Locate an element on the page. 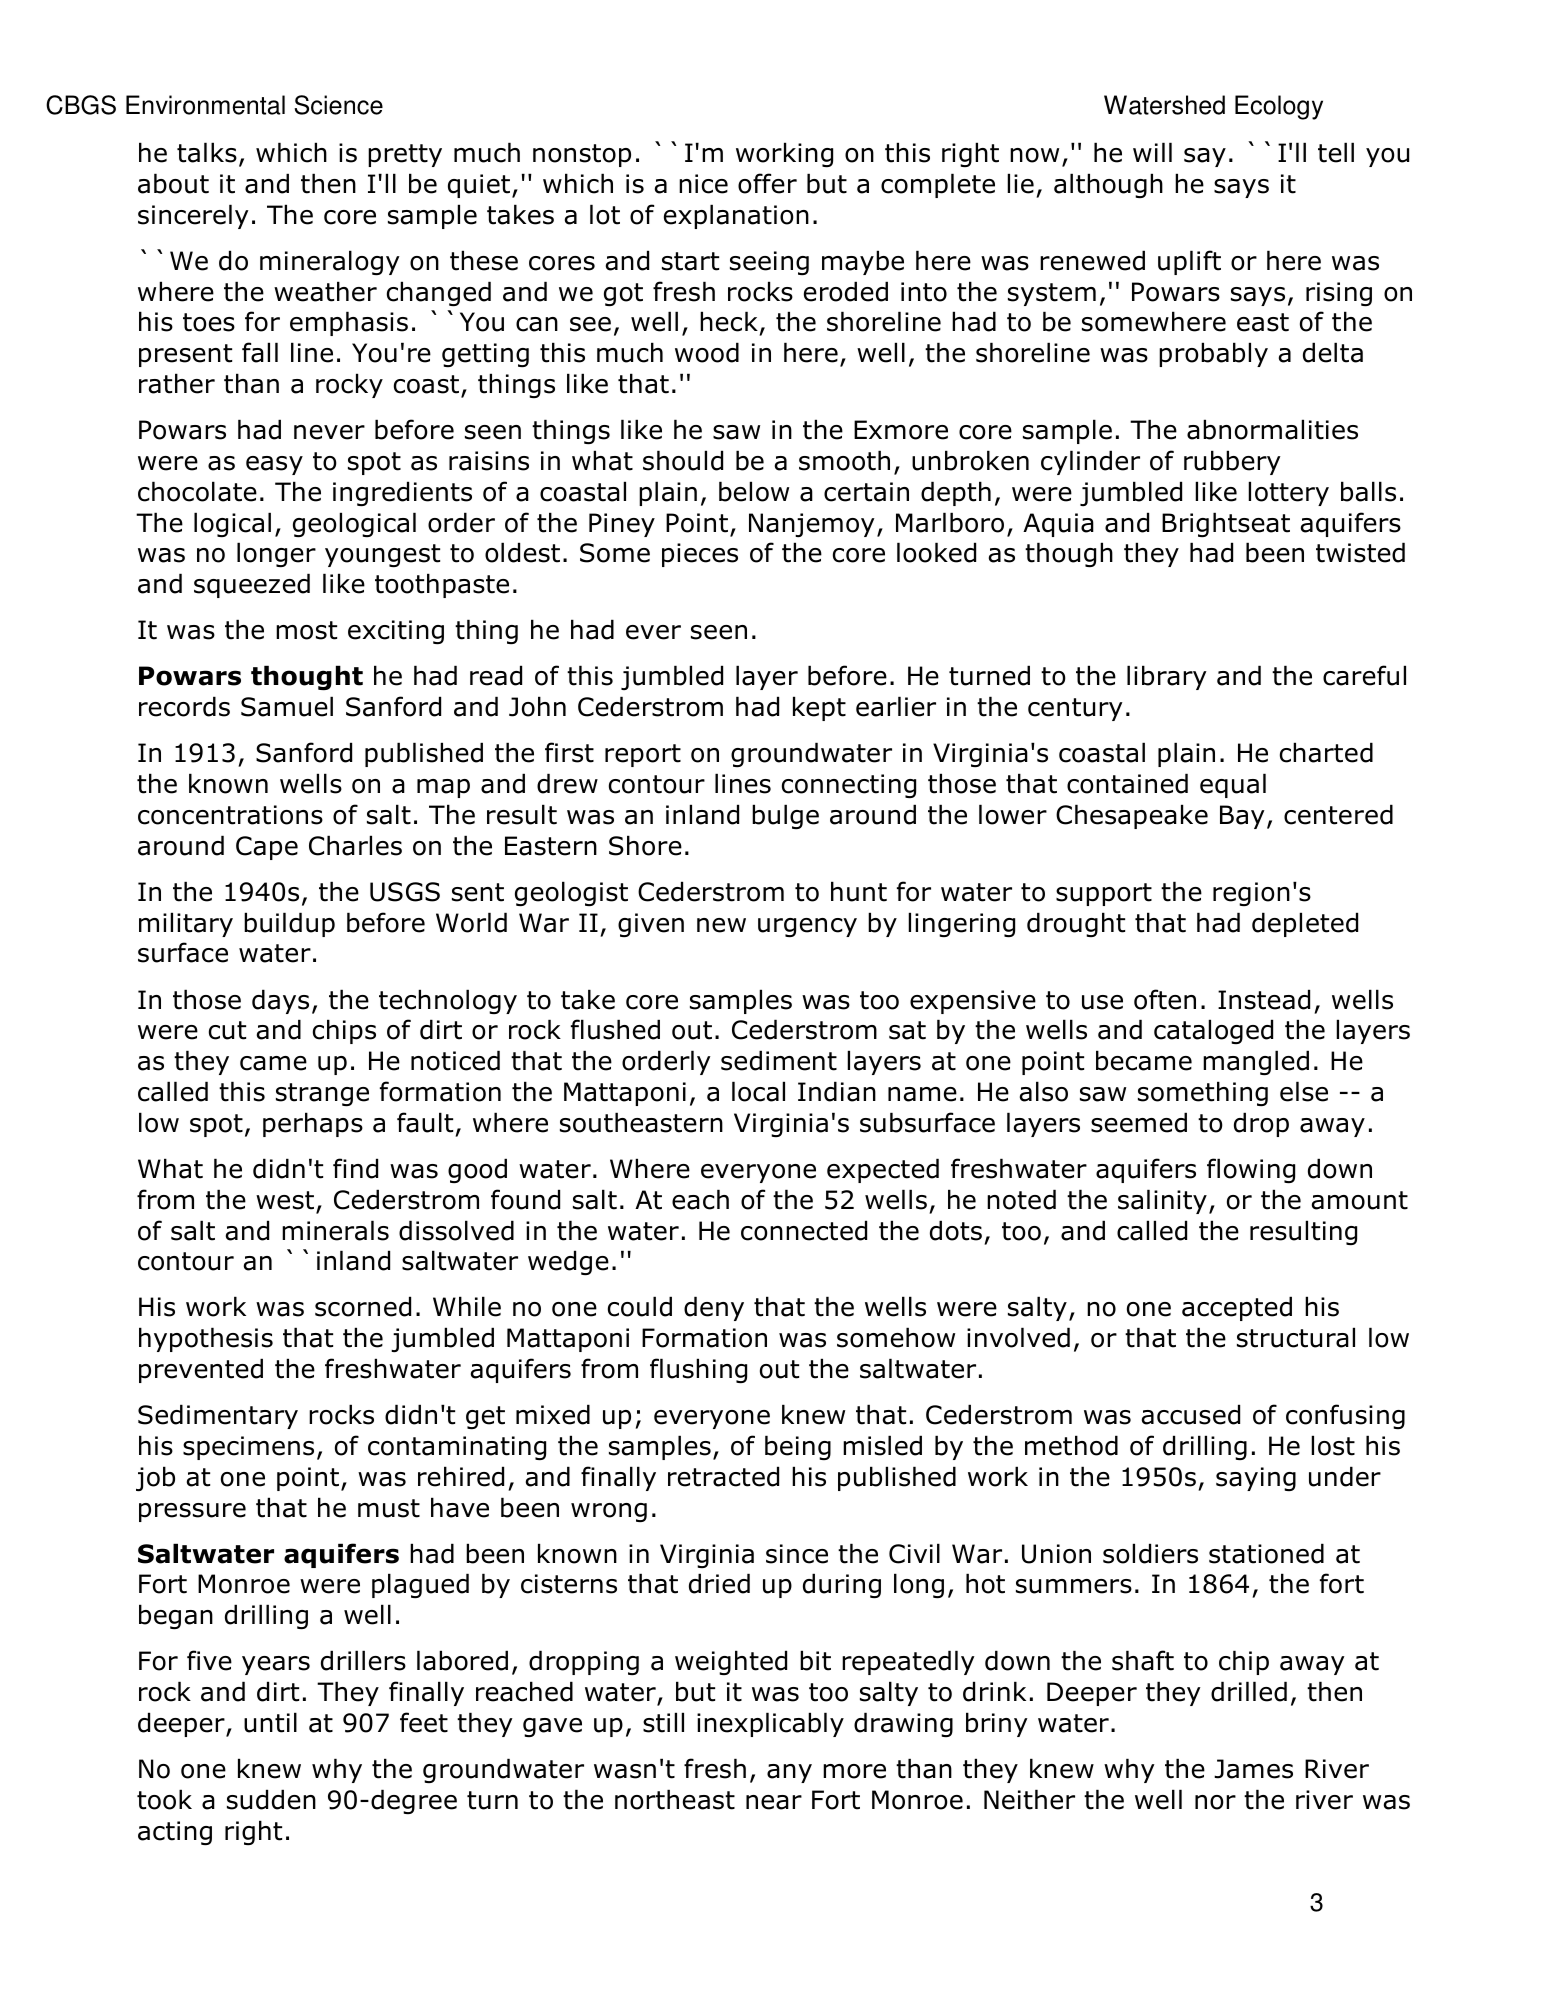  days is located at coordinates (280, 1001).
